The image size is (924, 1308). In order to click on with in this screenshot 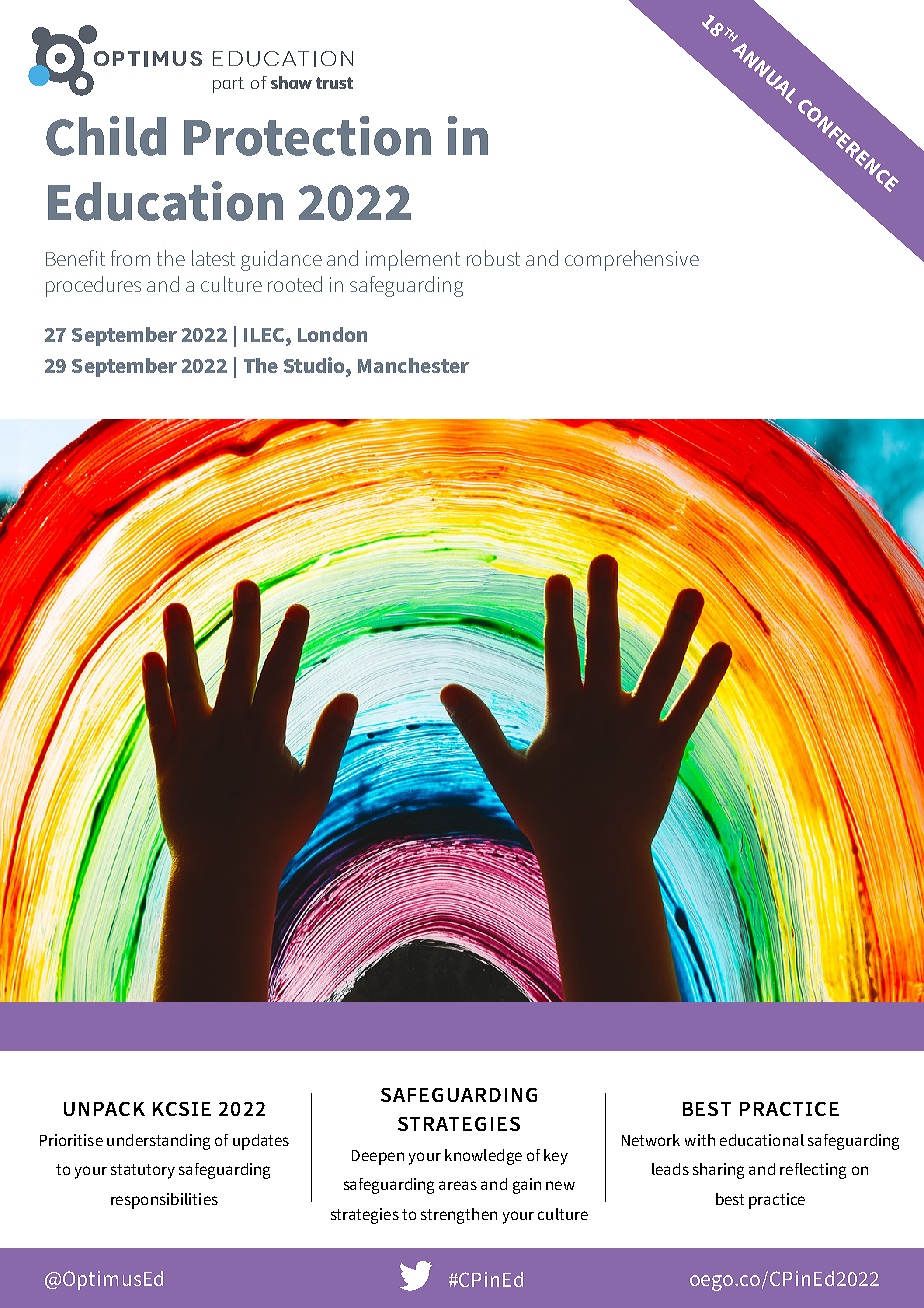, I will do `click(700, 1140)`.
